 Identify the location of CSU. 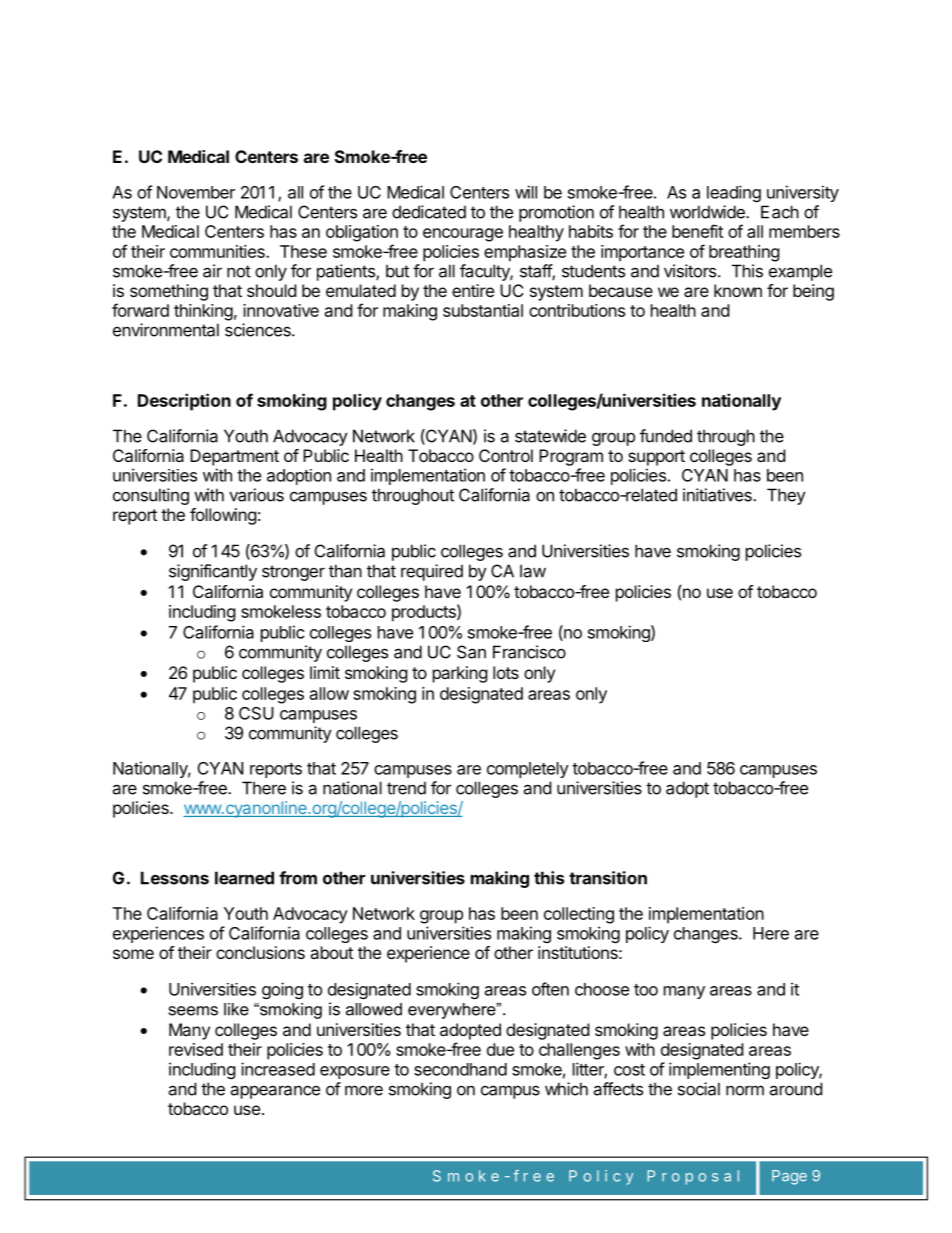
(256, 713).
